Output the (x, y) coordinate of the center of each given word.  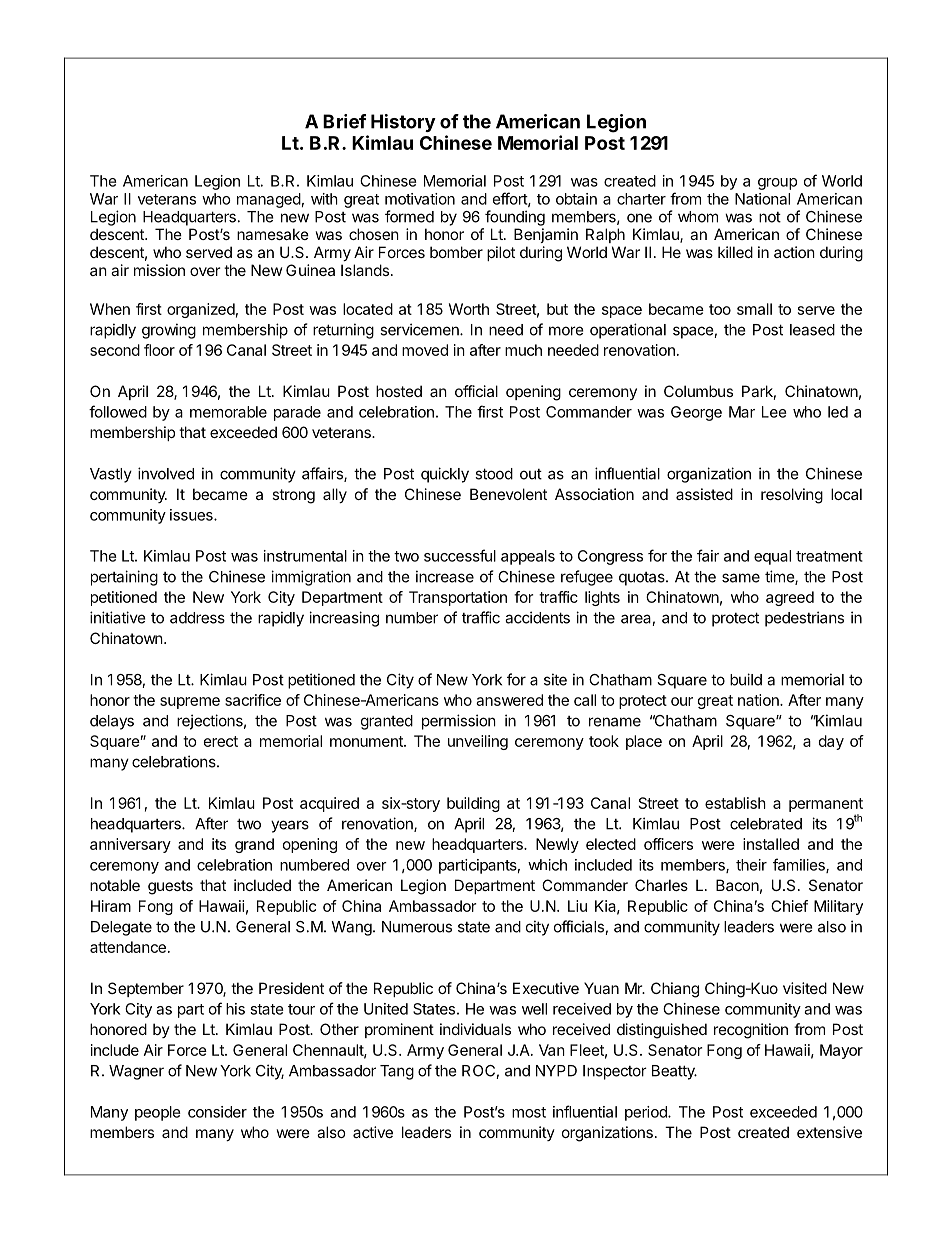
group (777, 184)
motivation (420, 199)
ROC (479, 1072)
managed (269, 200)
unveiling (478, 742)
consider (217, 1112)
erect (221, 741)
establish (735, 803)
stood (494, 474)
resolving (792, 496)
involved (166, 473)
